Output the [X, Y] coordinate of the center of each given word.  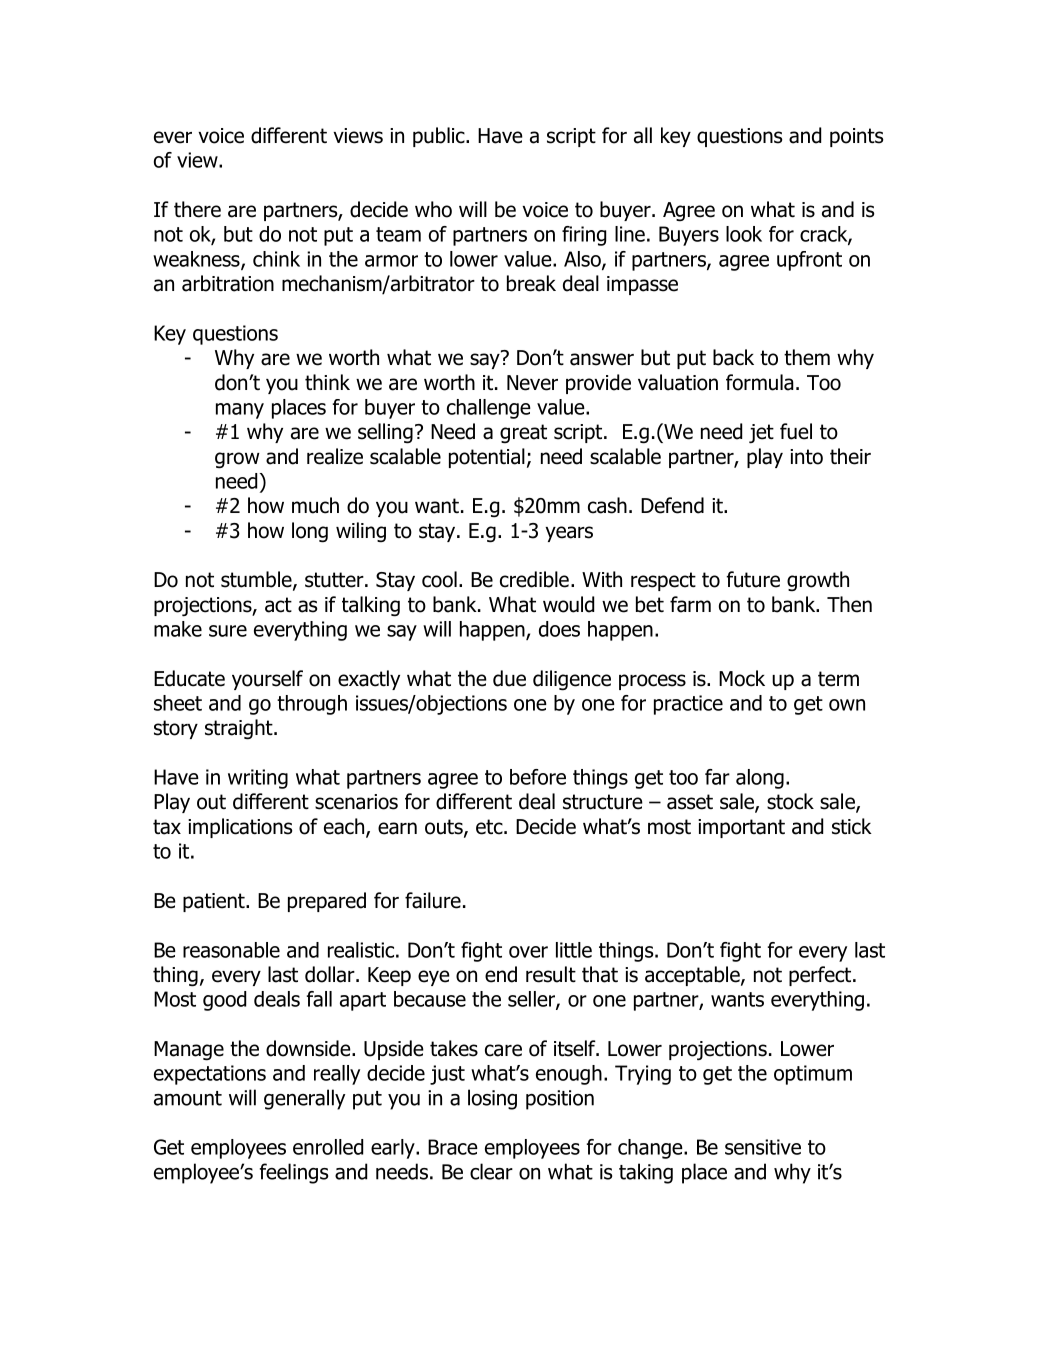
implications [240, 828]
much [315, 505]
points [856, 137]
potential [487, 458]
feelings [294, 1173]
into [806, 457]
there [197, 209]
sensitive [763, 1147]
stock [790, 801]
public [440, 137]
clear [491, 1171]
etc [490, 827]
